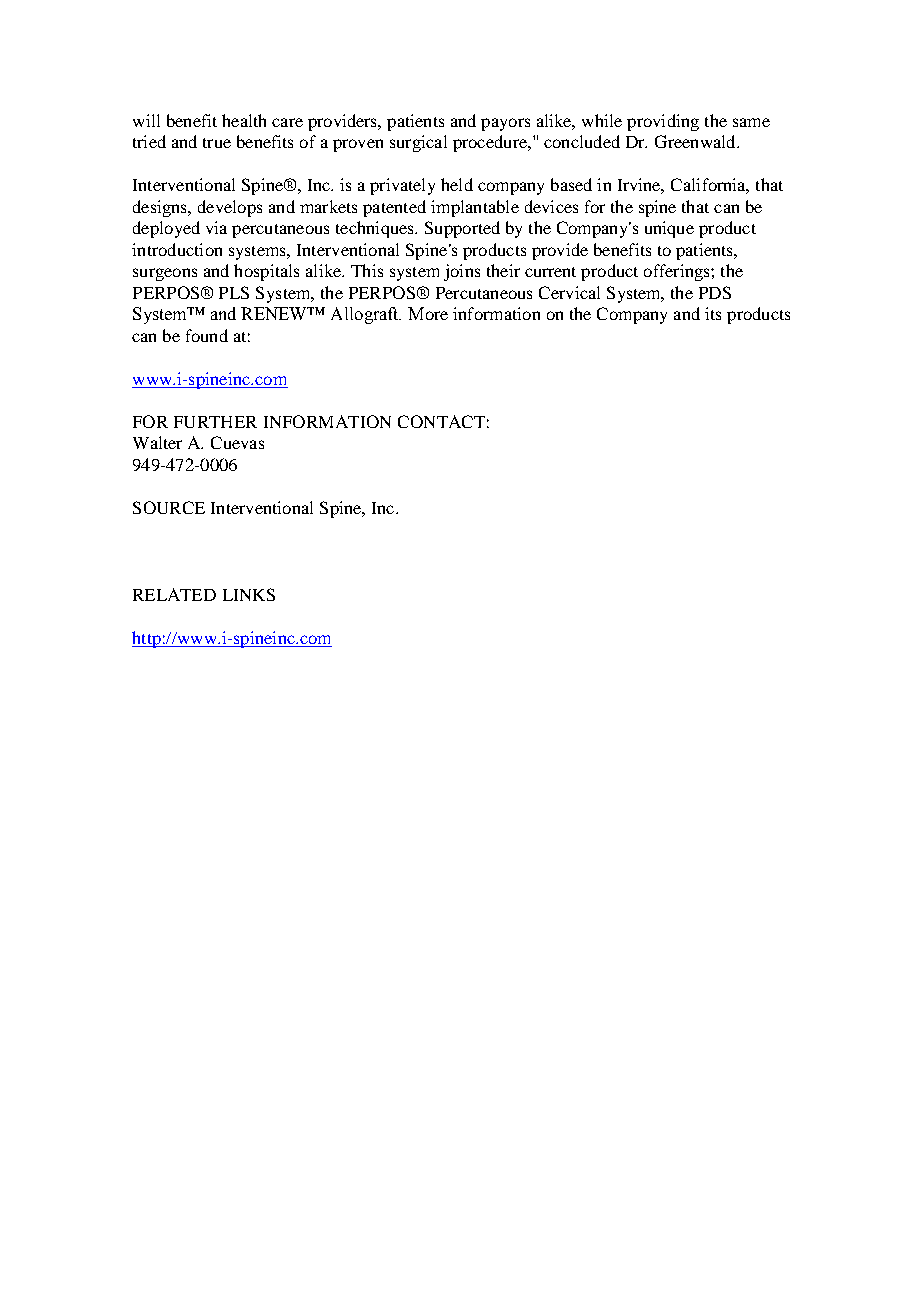 The height and width of the screenshot is (1308, 924). What do you see at coordinates (174, 594) in the screenshot?
I see `RELATED` at bounding box center [174, 594].
